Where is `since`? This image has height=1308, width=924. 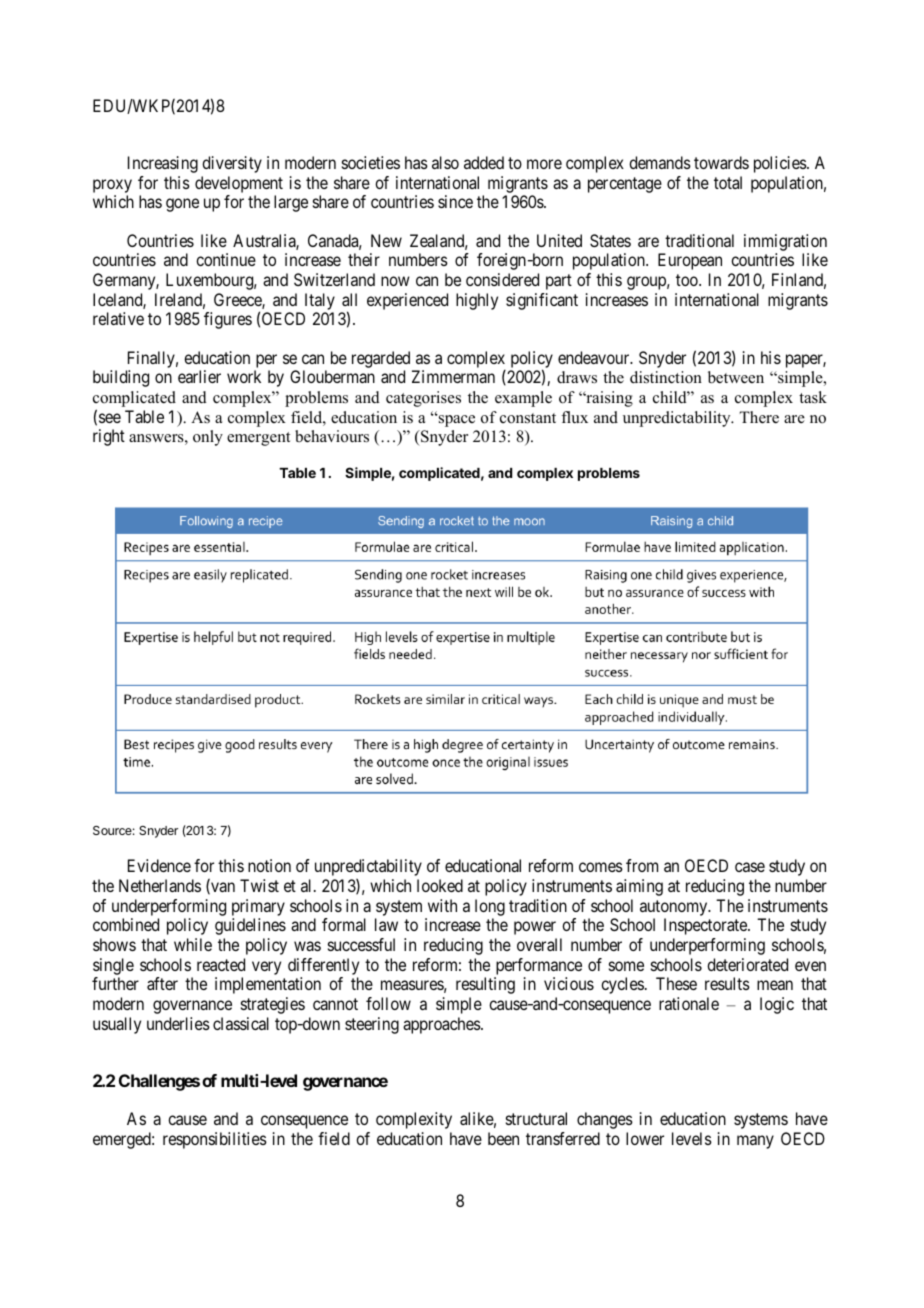
since is located at coordinates (455, 201).
